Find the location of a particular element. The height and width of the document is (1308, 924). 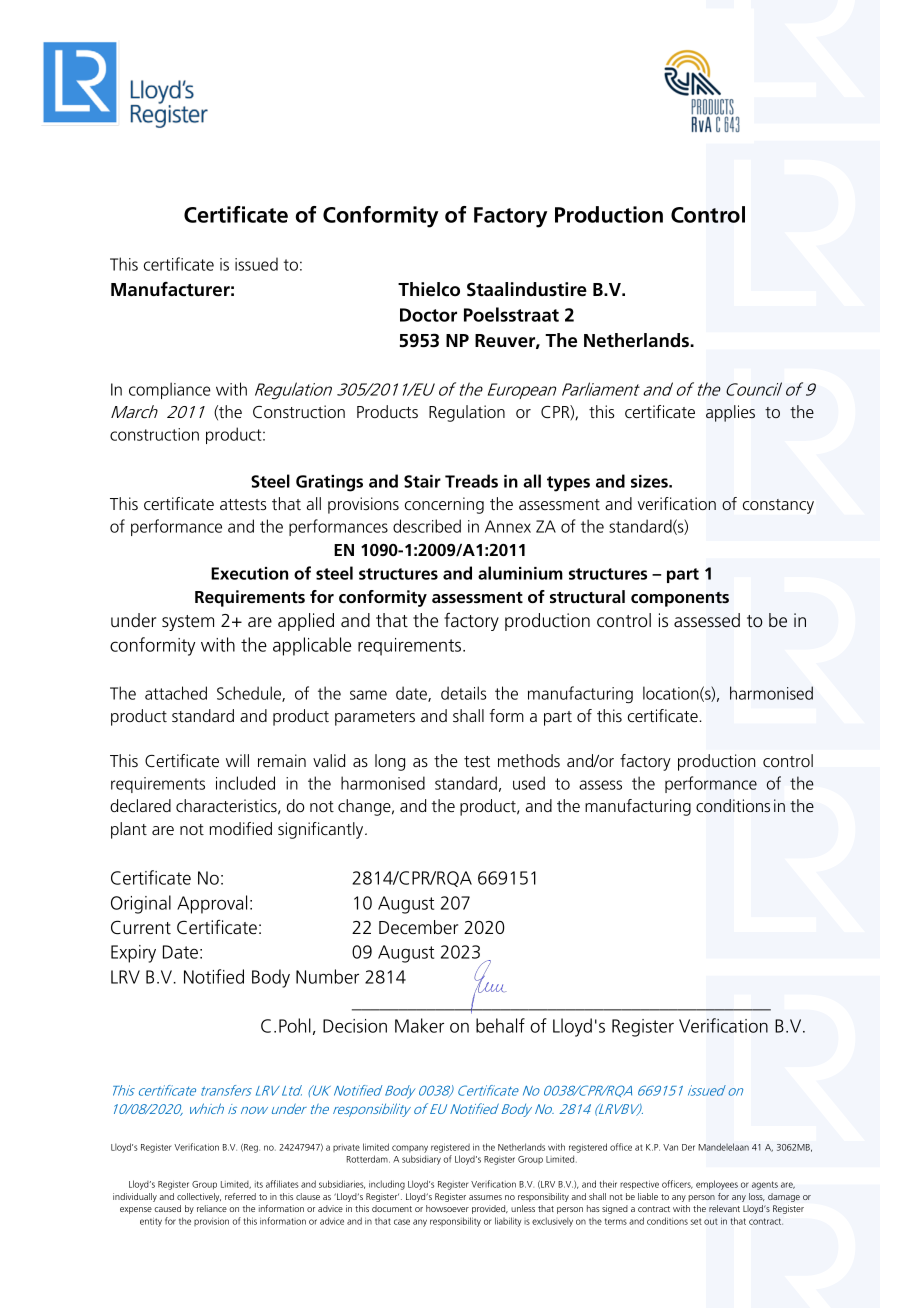

howsoever is located at coordinates (447, 1208).
